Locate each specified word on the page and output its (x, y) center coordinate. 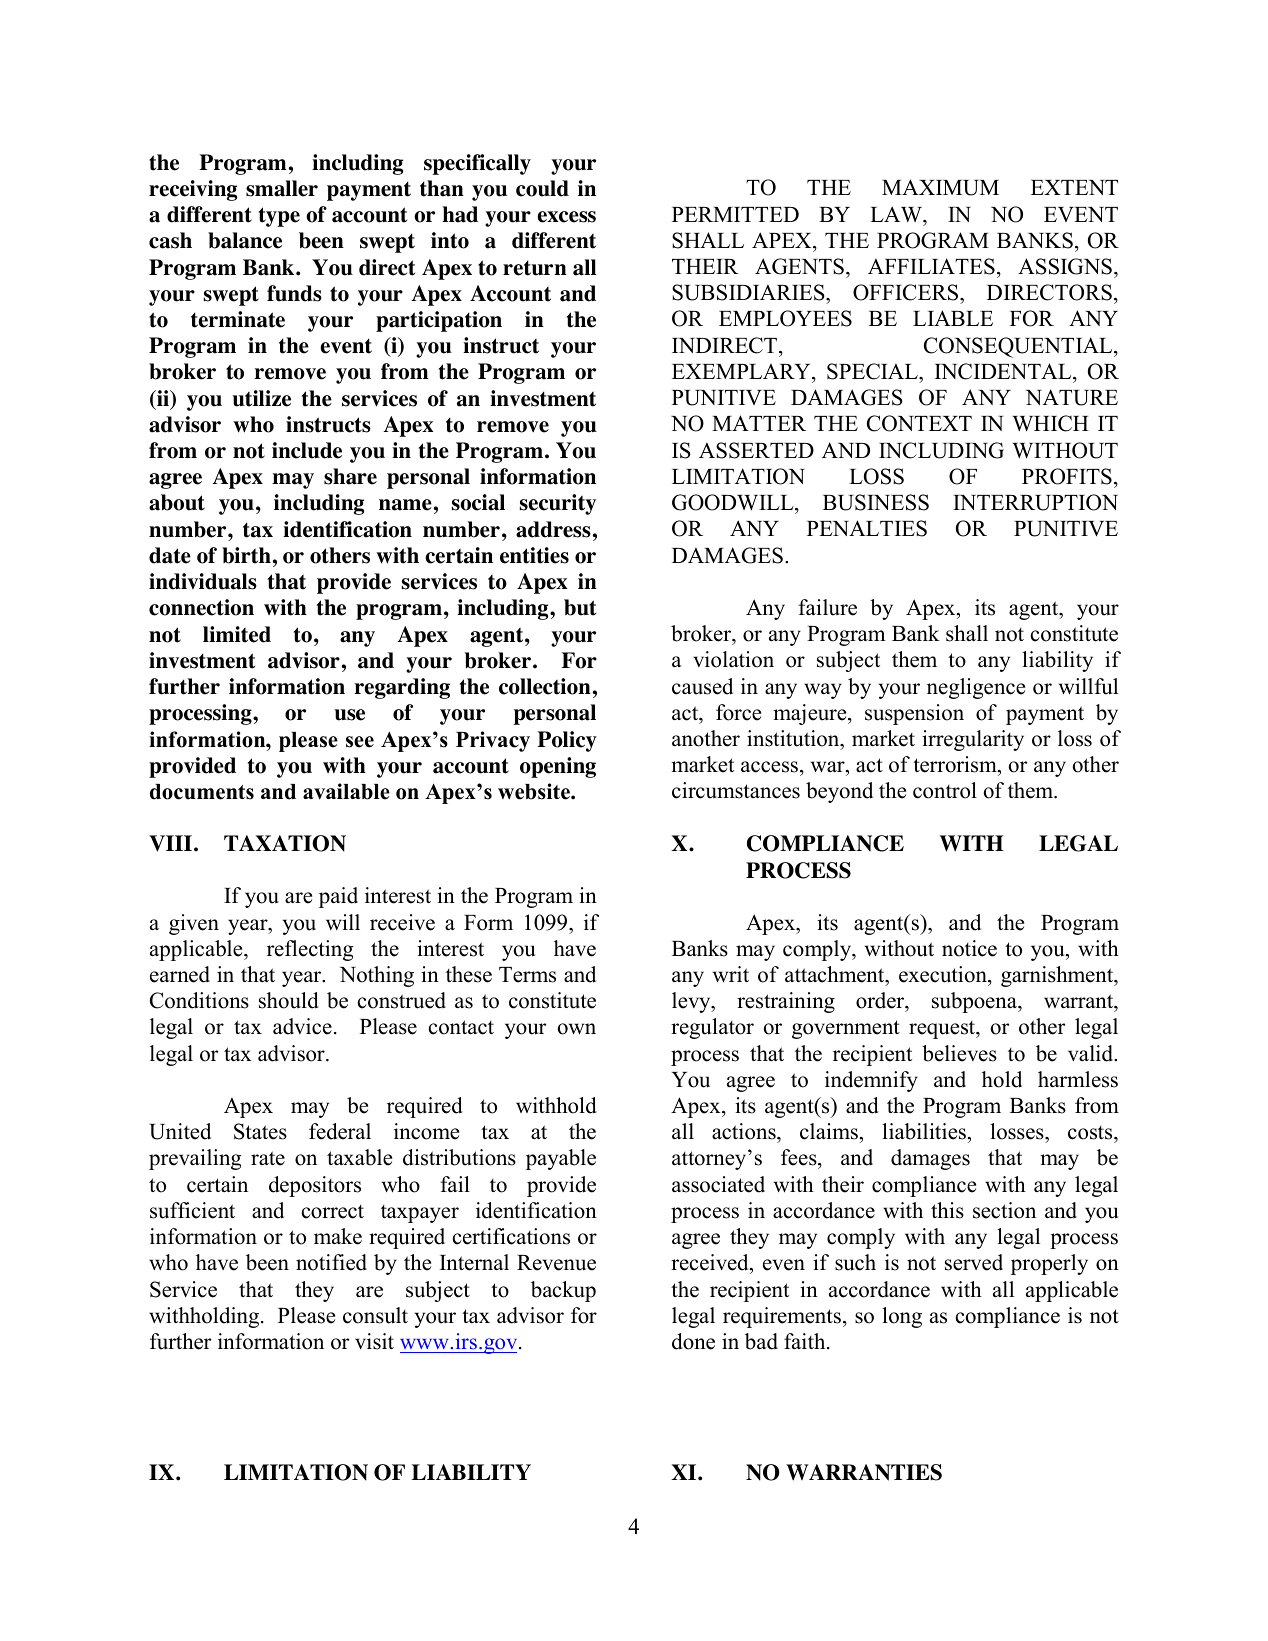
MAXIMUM (940, 187)
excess (566, 217)
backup (563, 1291)
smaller (282, 188)
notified (331, 1262)
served (974, 1262)
